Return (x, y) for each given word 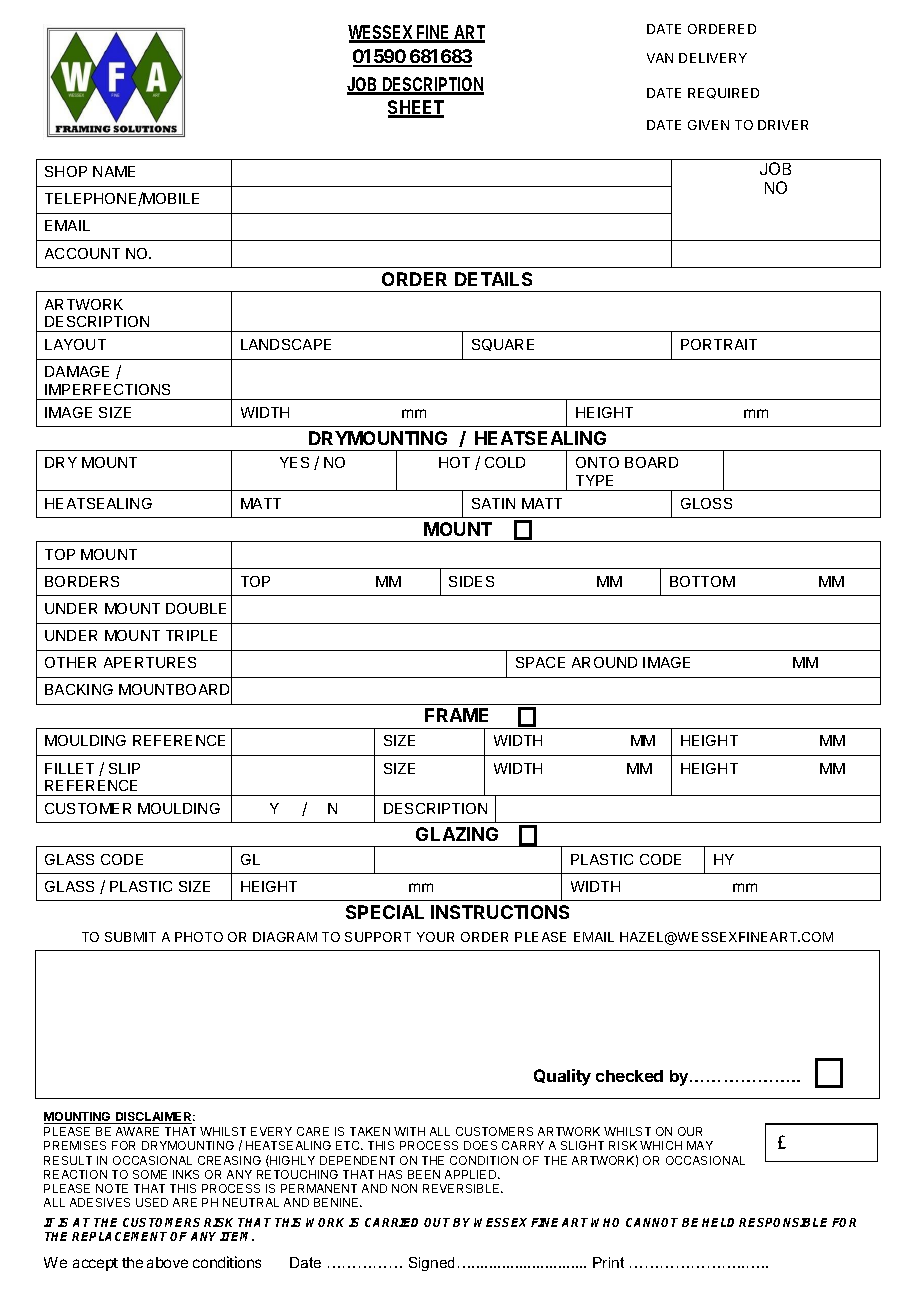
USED (152, 1202)
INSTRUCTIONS (500, 912)
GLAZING (457, 834)
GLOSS (706, 503)
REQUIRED (723, 93)
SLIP (124, 768)
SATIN (493, 503)
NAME (114, 171)
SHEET (416, 108)
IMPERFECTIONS (107, 389)
